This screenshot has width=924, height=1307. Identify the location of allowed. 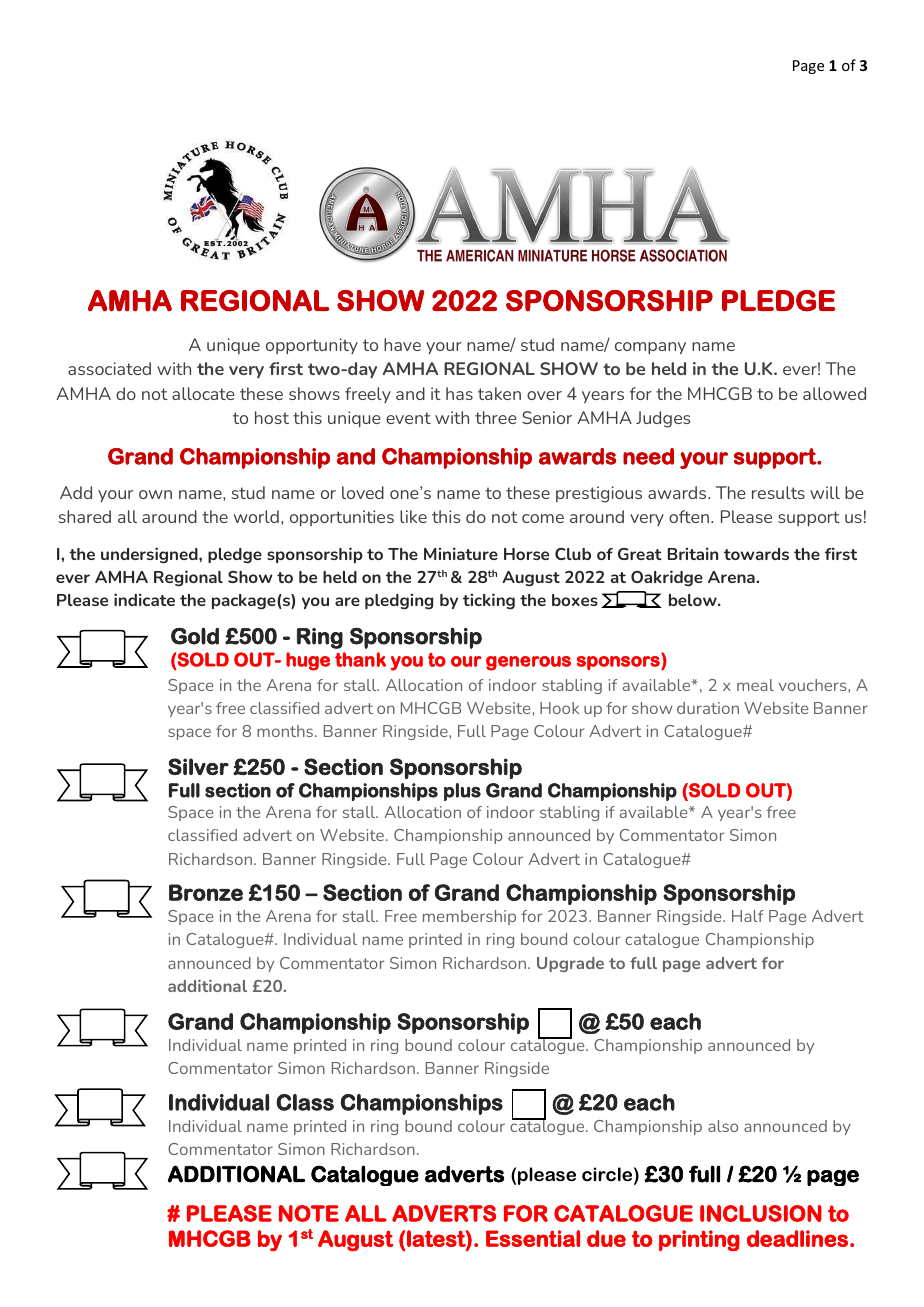
(834, 393).
